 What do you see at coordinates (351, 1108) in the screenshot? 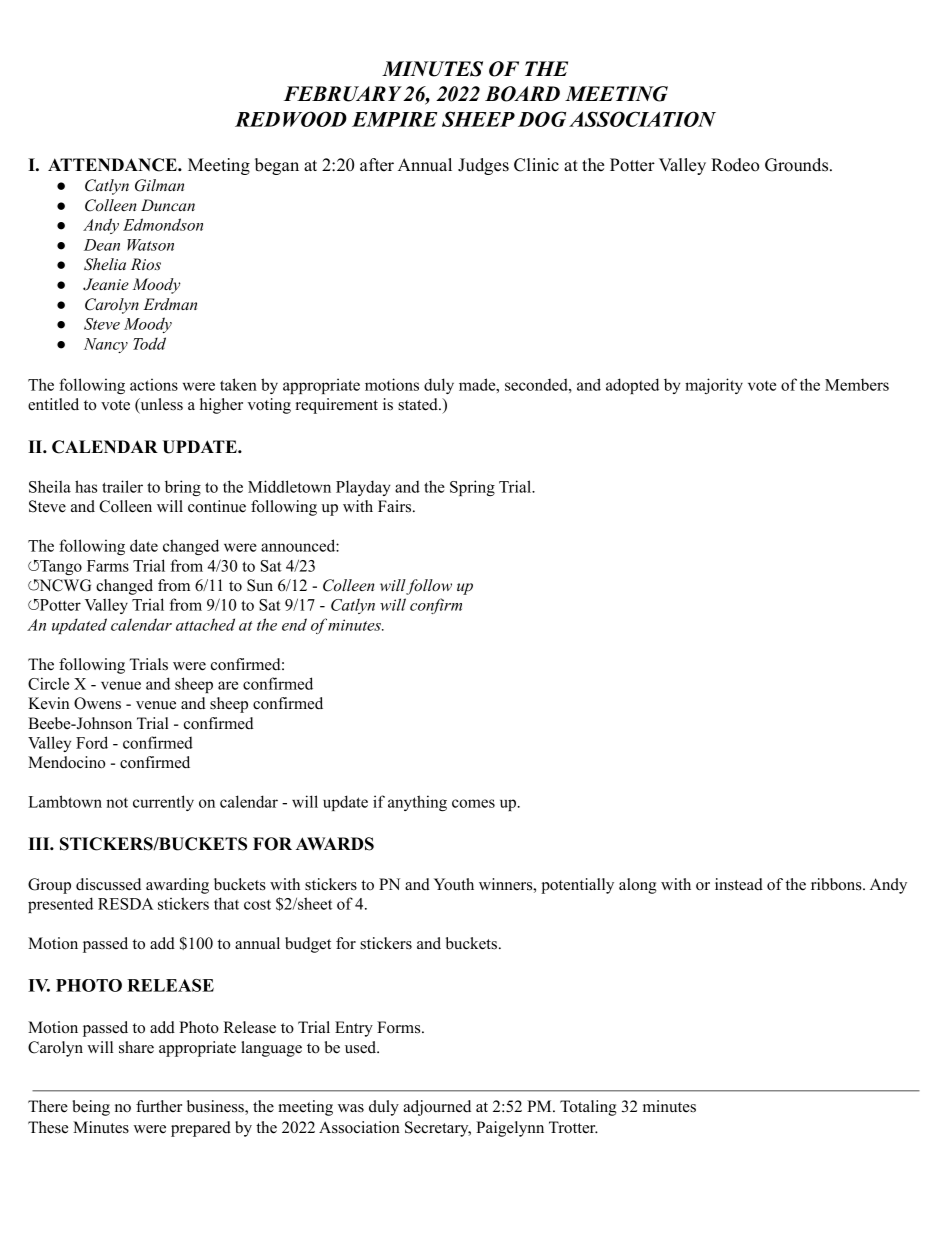
I see `was` at bounding box center [351, 1108].
